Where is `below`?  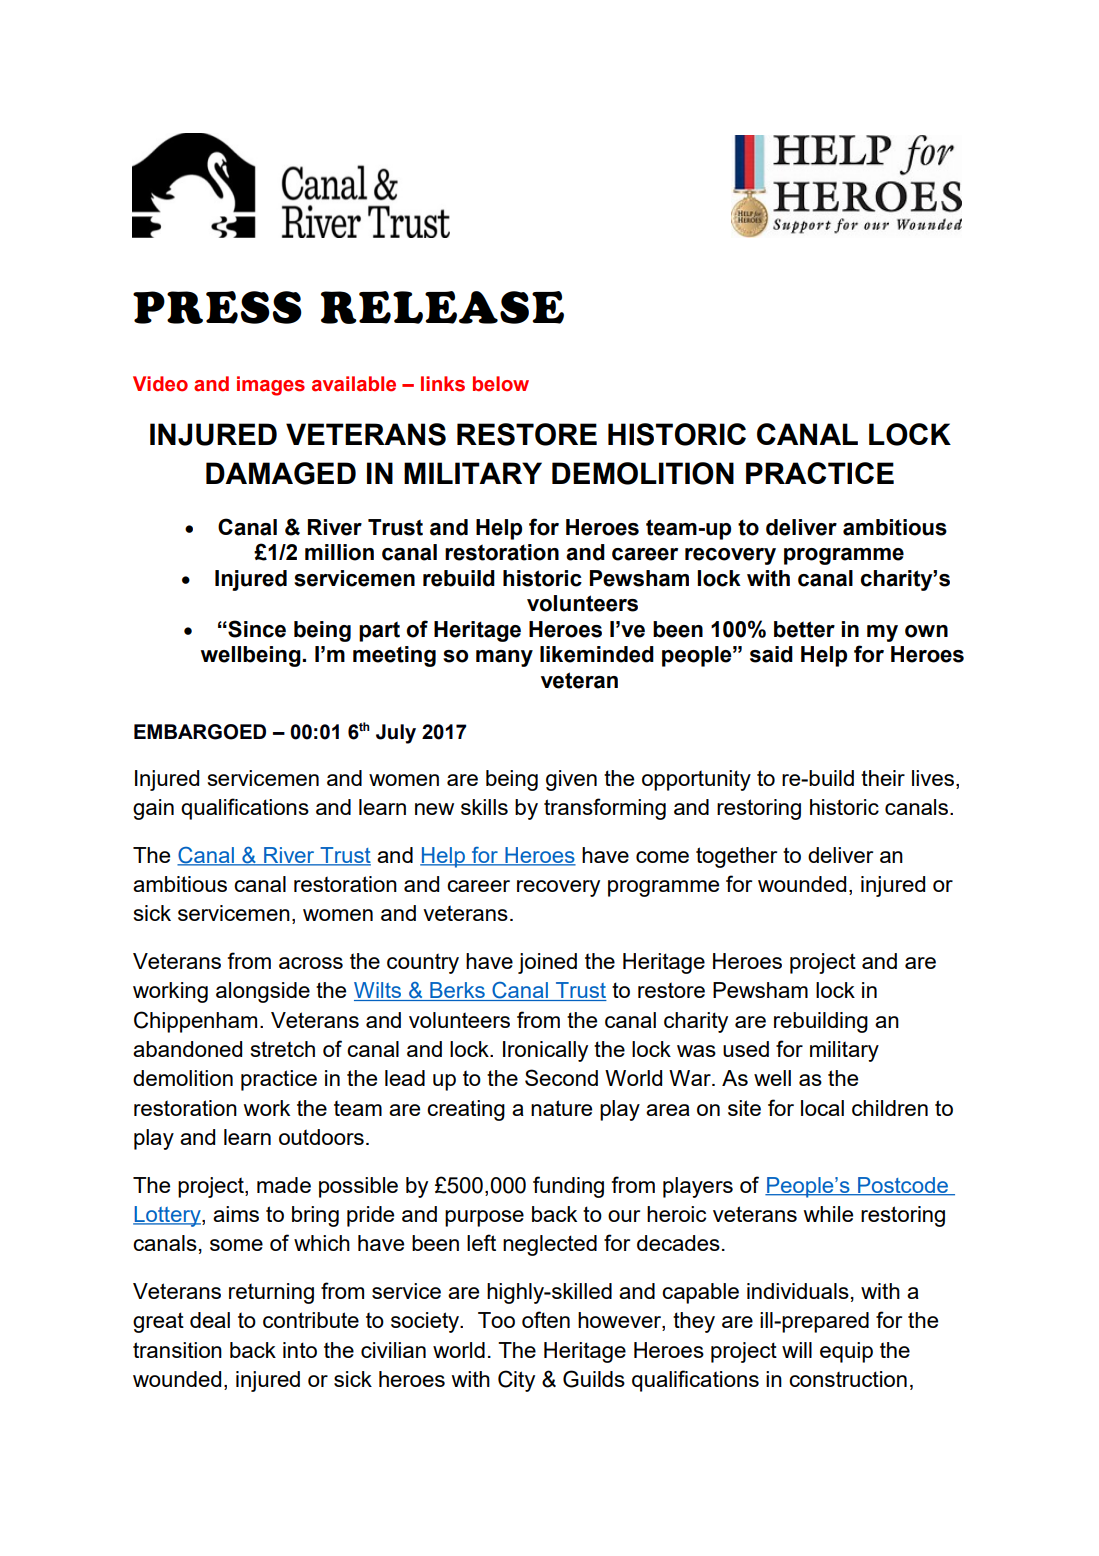 below is located at coordinates (501, 384).
